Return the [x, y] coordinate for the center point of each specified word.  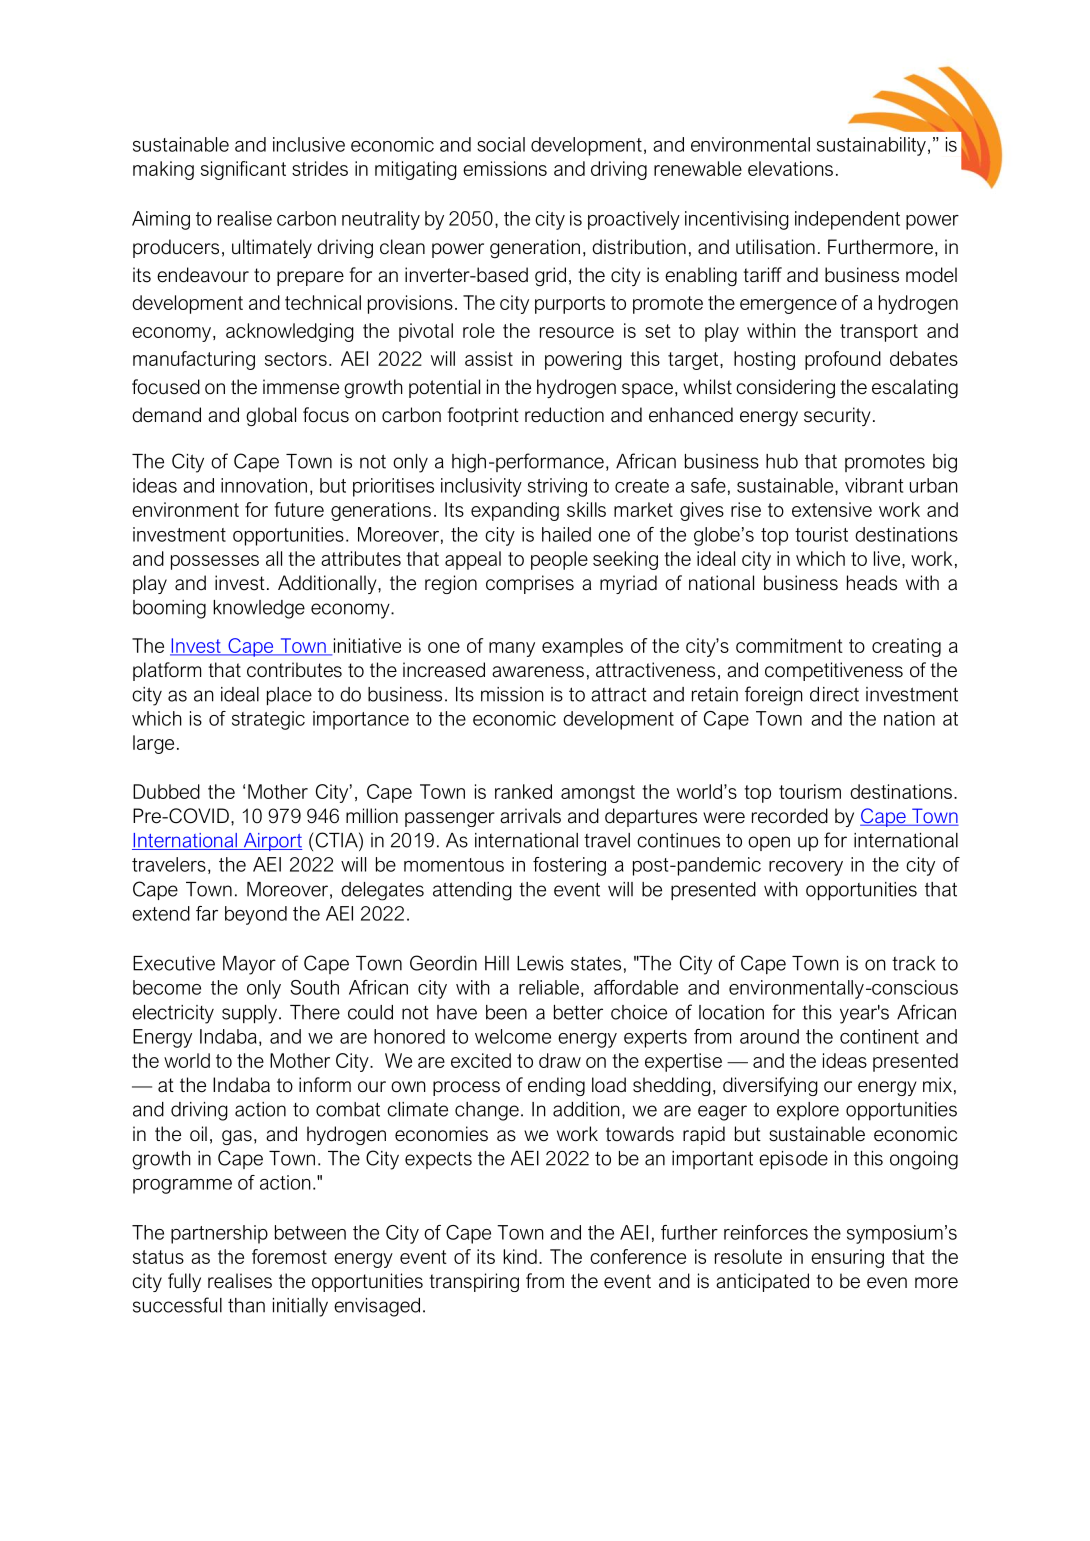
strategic [268, 720]
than [246, 1305]
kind [520, 1256]
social [501, 144]
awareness [538, 672]
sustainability [871, 146]
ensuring [847, 1258]
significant [243, 170]
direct [834, 694]
